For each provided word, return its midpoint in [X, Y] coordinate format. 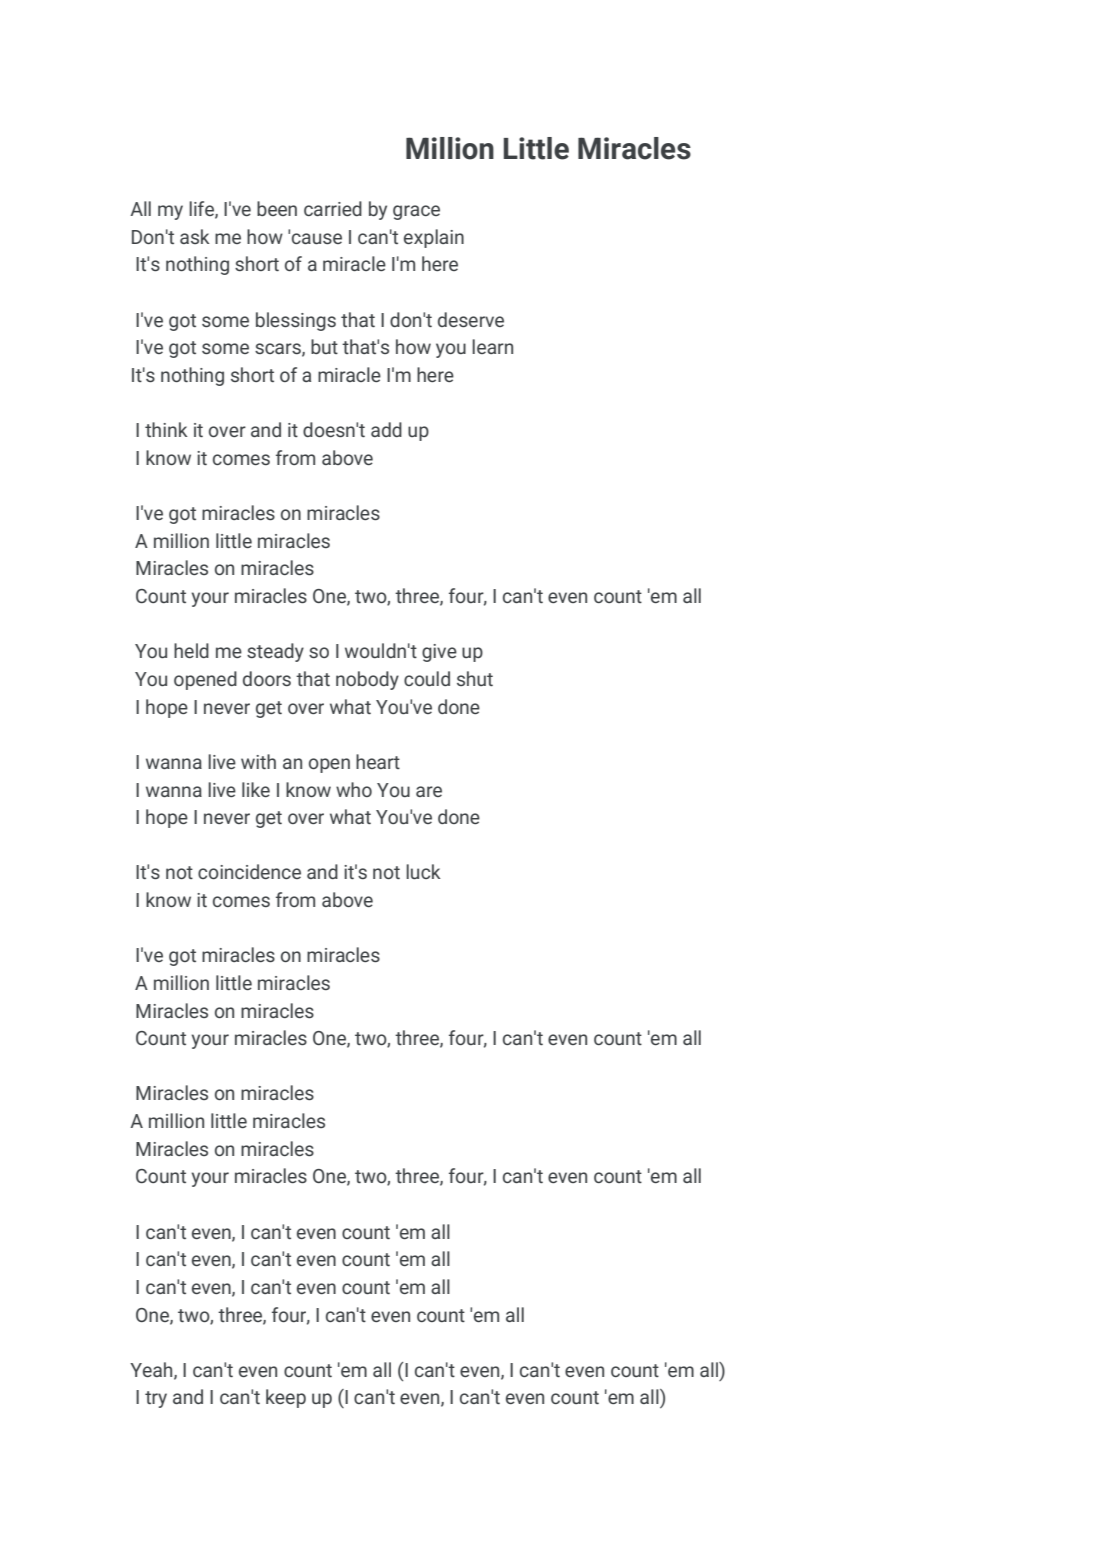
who [354, 789]
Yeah [152, 1370]
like [256, 789]
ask [195, 236]
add [386, 429]
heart [378, 761]
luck [423, 871]
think [166, 429]
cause [317, 238]
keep [286, 1398]
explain [434, 238]
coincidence [249, 871]
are [429, 791]
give [439, 653]
